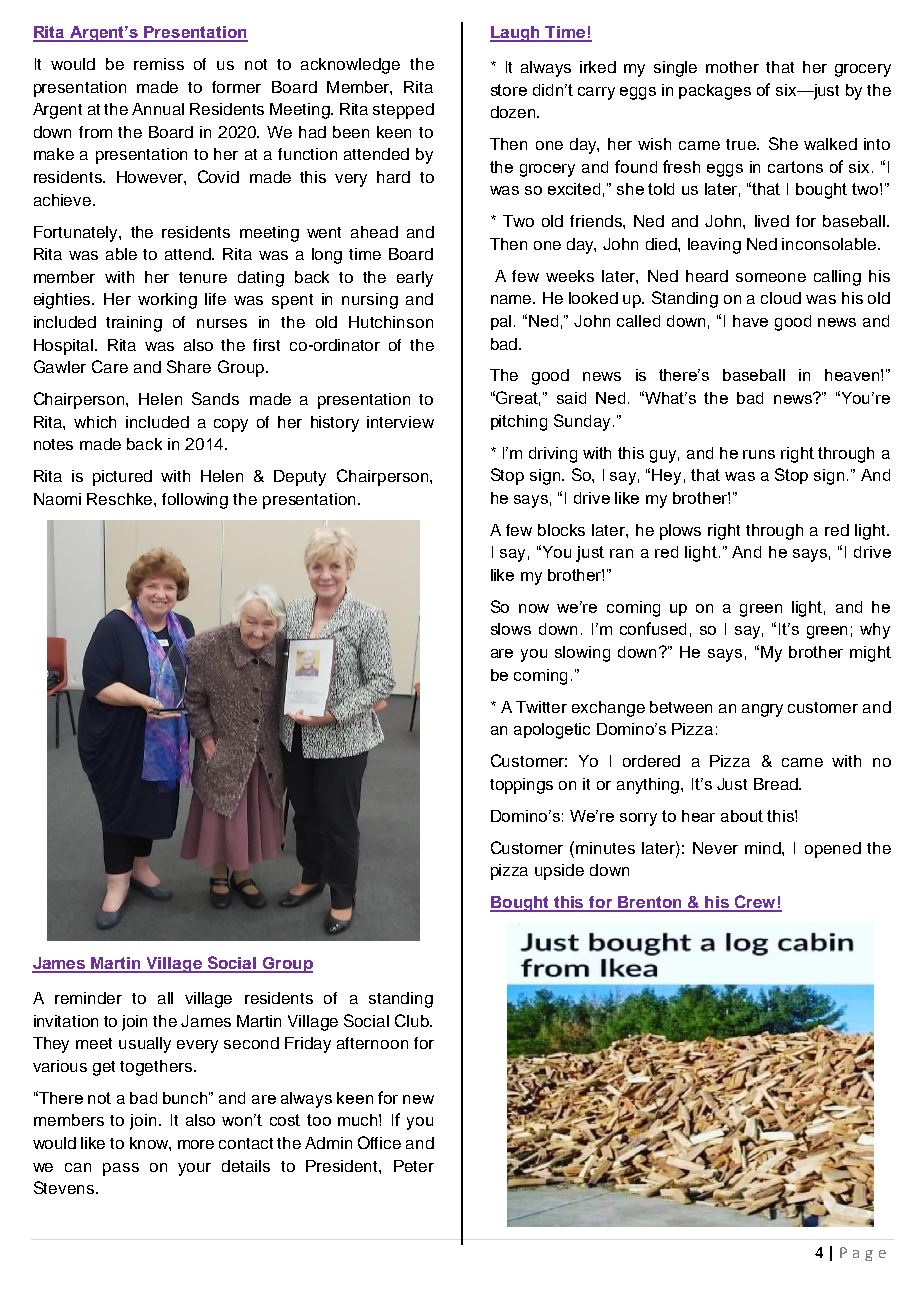 The width and height of the screenshot is (924, 1308). What do you see at coordinates (414, 1166) in the screenshot?
I see `Peter` at bounding box center [414, 1166].
